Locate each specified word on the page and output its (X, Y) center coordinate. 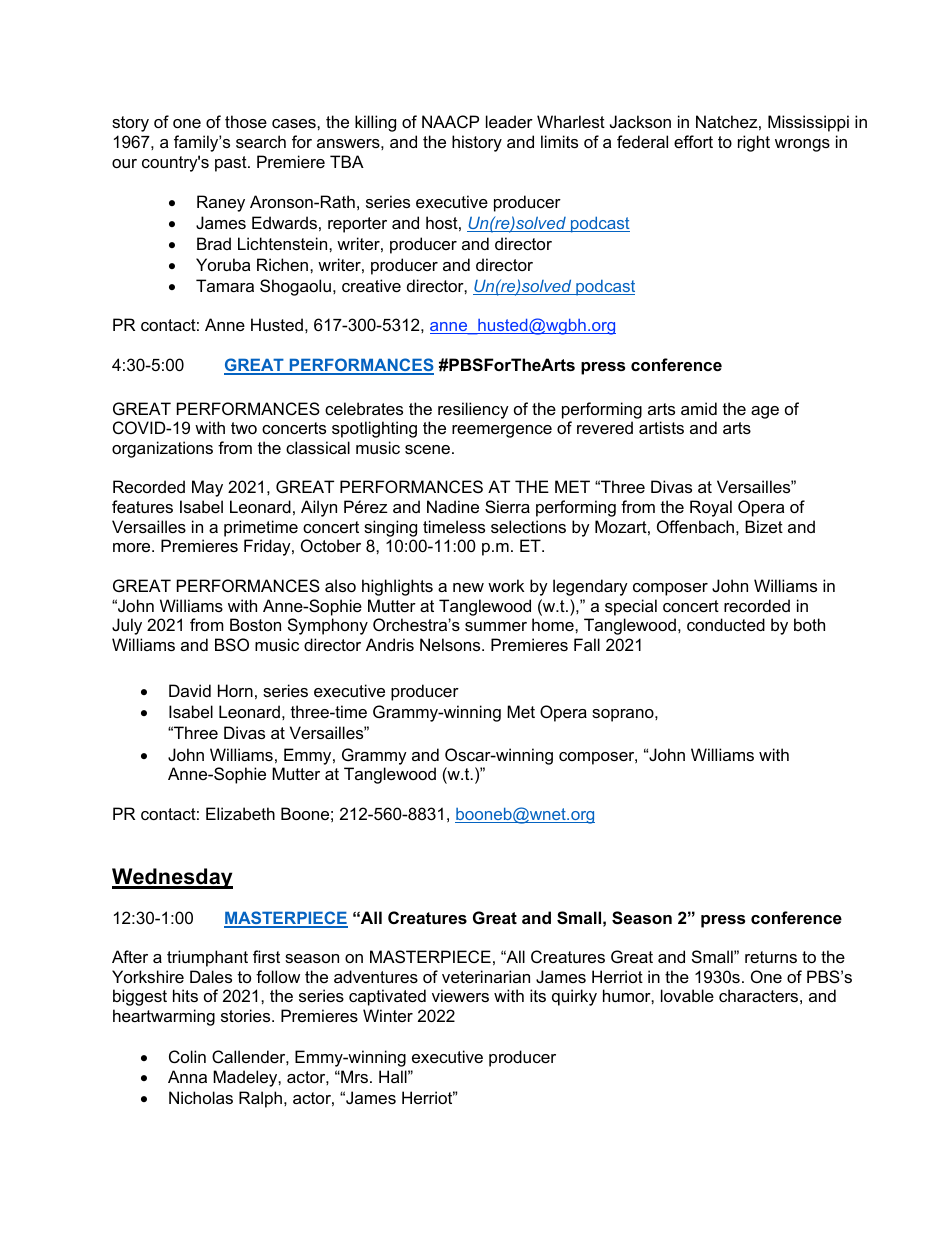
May (207, 488)
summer (496, 626)
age (765, 412)
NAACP (450, 121)
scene (427, 449)
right (754, 143)
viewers (460, 995)
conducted (726, 624)
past (232, 164)
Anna (187, 1076)
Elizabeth (240, 813)
